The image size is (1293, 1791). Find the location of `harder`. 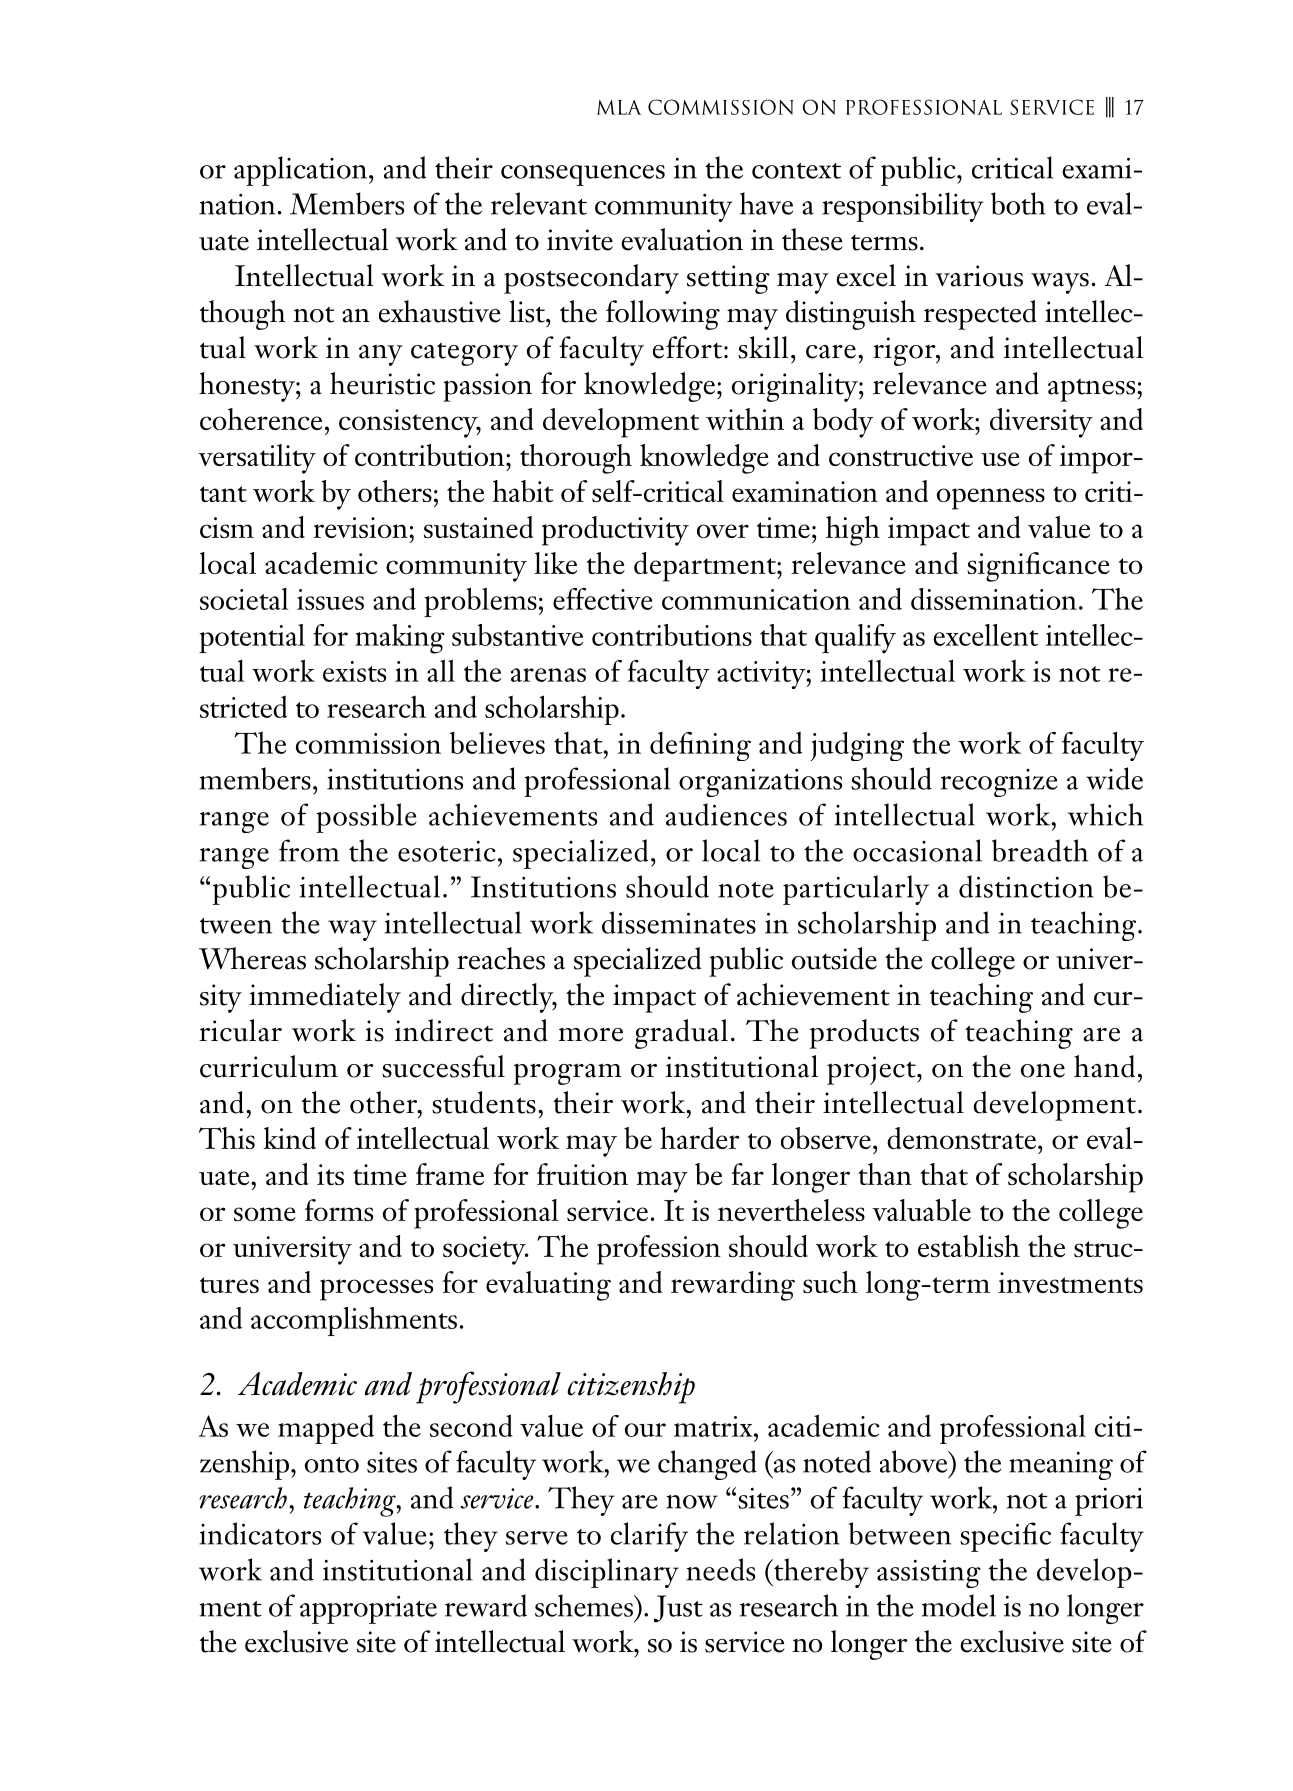

harder is located at coordinates (700, 1138).
